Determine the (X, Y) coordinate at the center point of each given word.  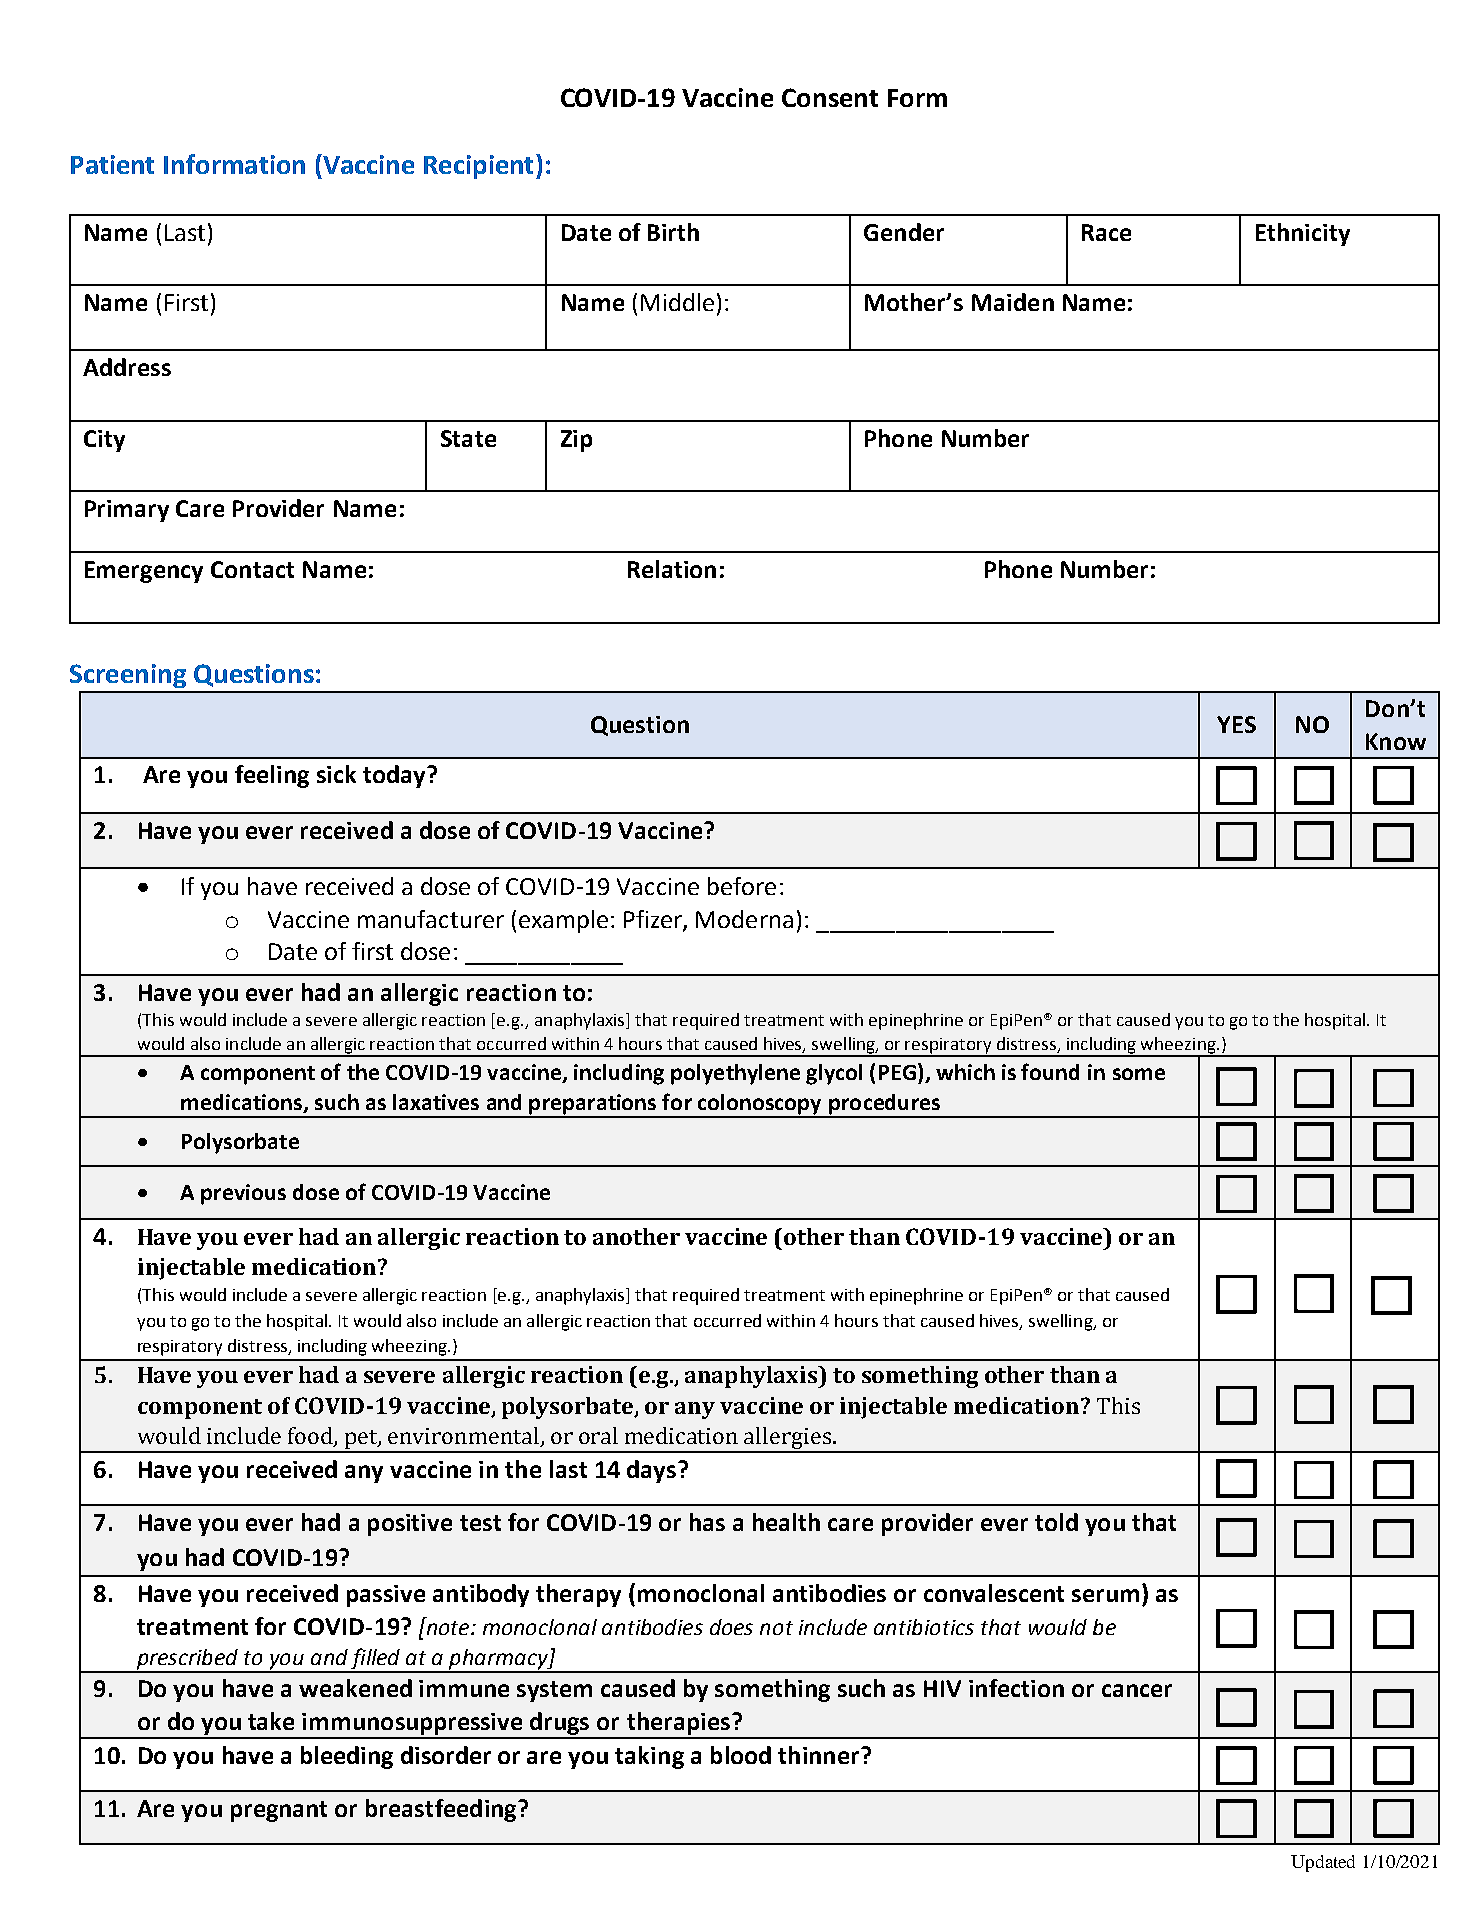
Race (1106, 232)
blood (741, 1755)
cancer (1137, 1690)
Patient (112, 164)
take (271, 1721)
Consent (830, 97)
